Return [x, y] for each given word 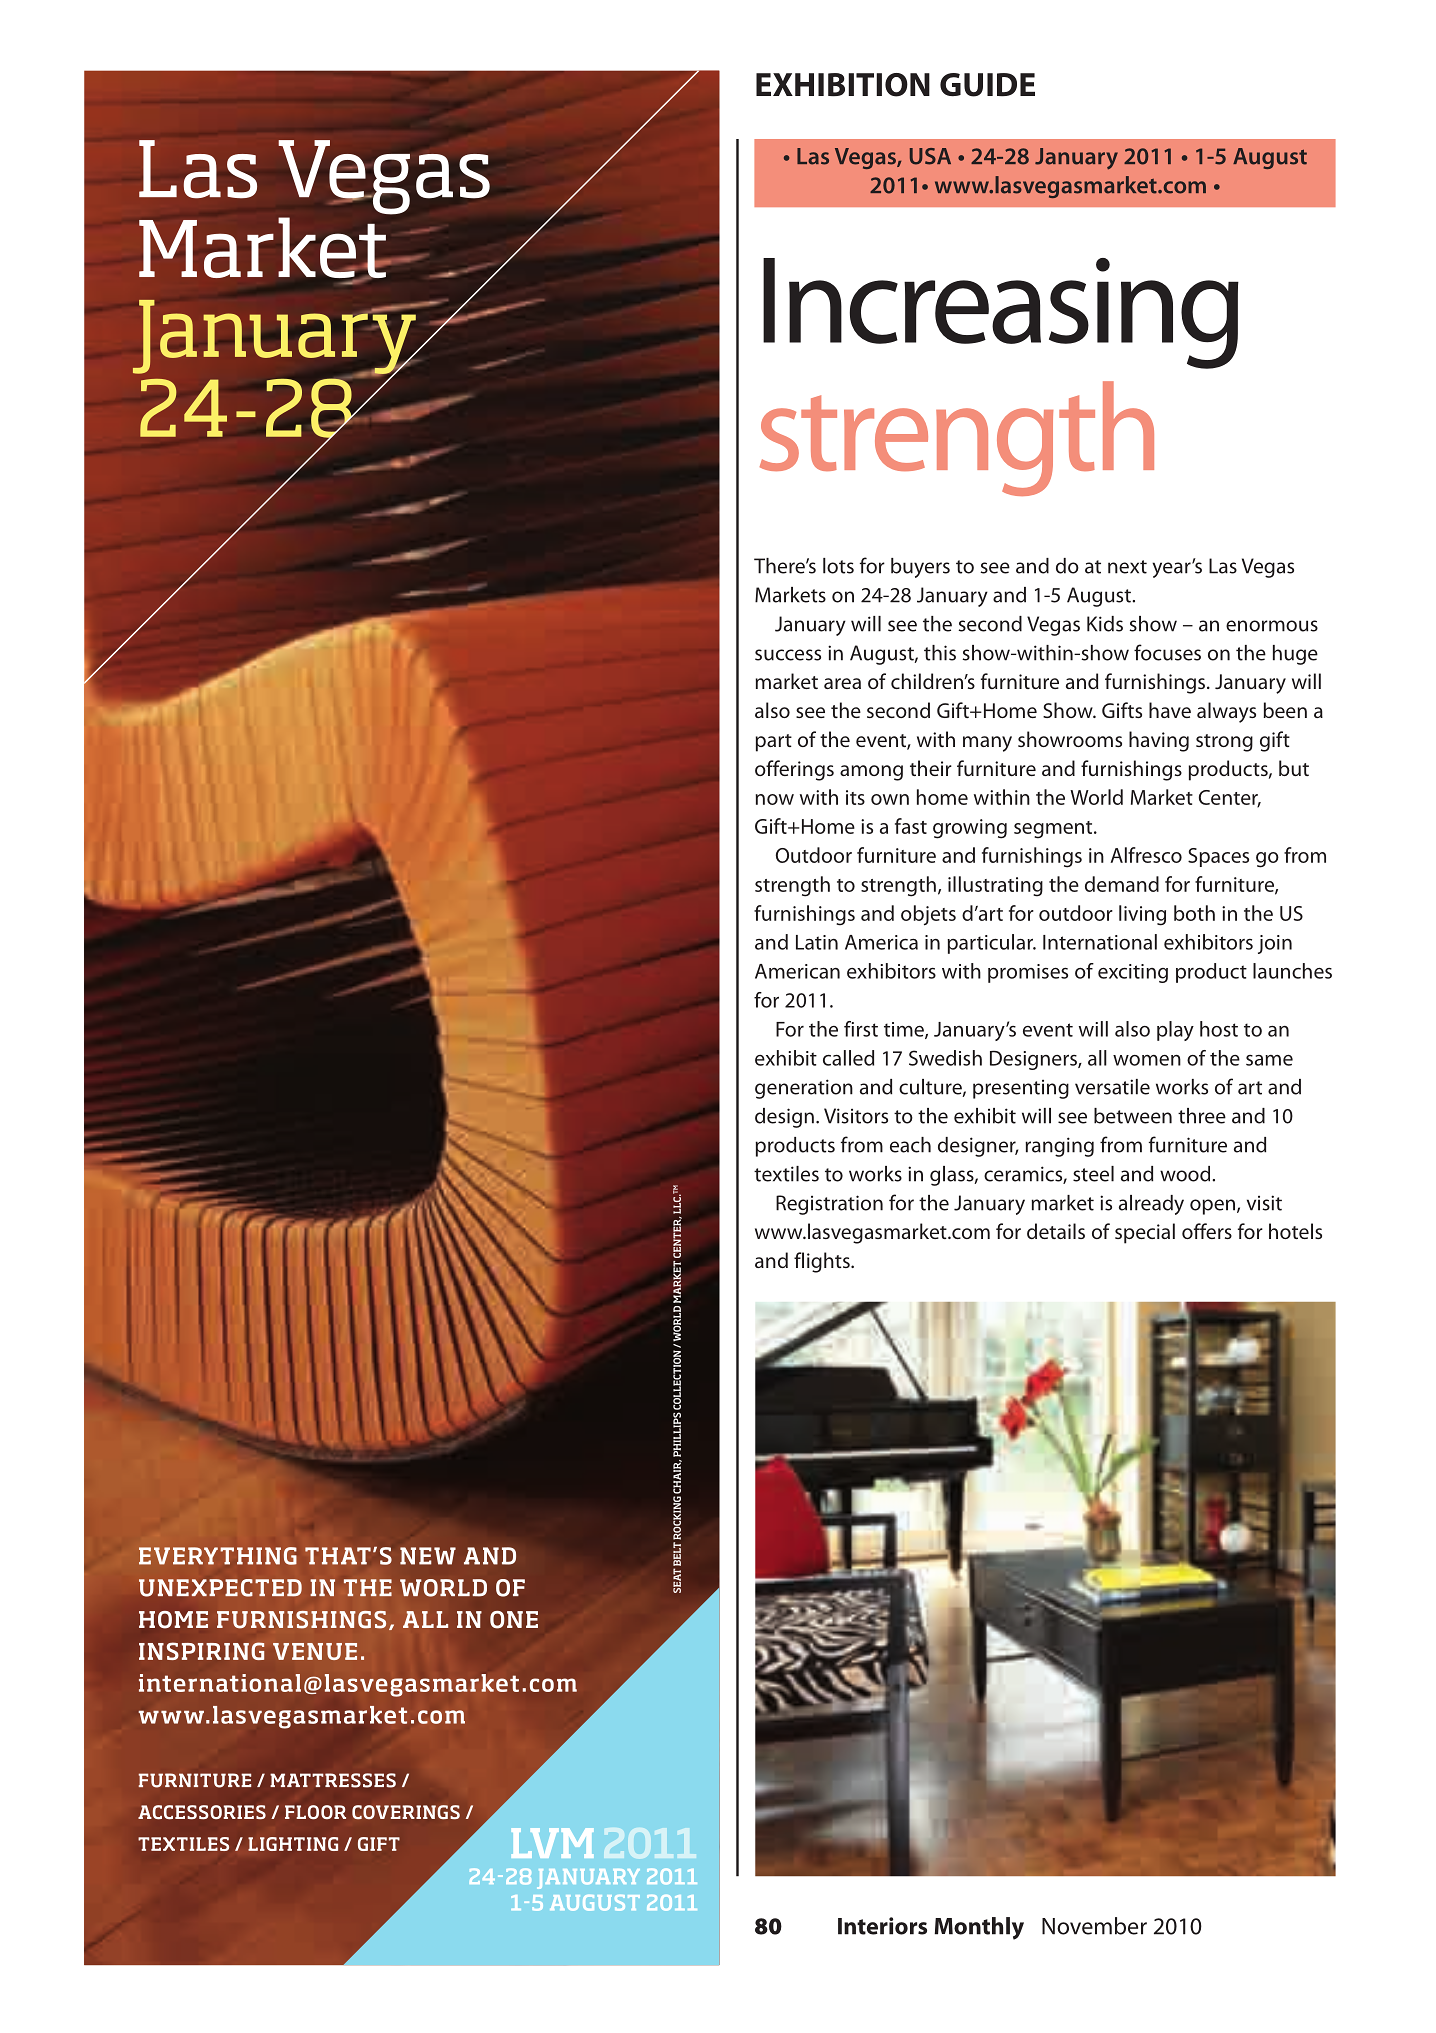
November [1094, 1926]
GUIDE [987, 85]
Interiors [882, 1926]
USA [930, 156]
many [987, 744]
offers [1207, 1231]
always [1226, 712]
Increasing [1001, 313]
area [842, 683]
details [1056, 1231]
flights [823, 1262]
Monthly [979, 1928]
